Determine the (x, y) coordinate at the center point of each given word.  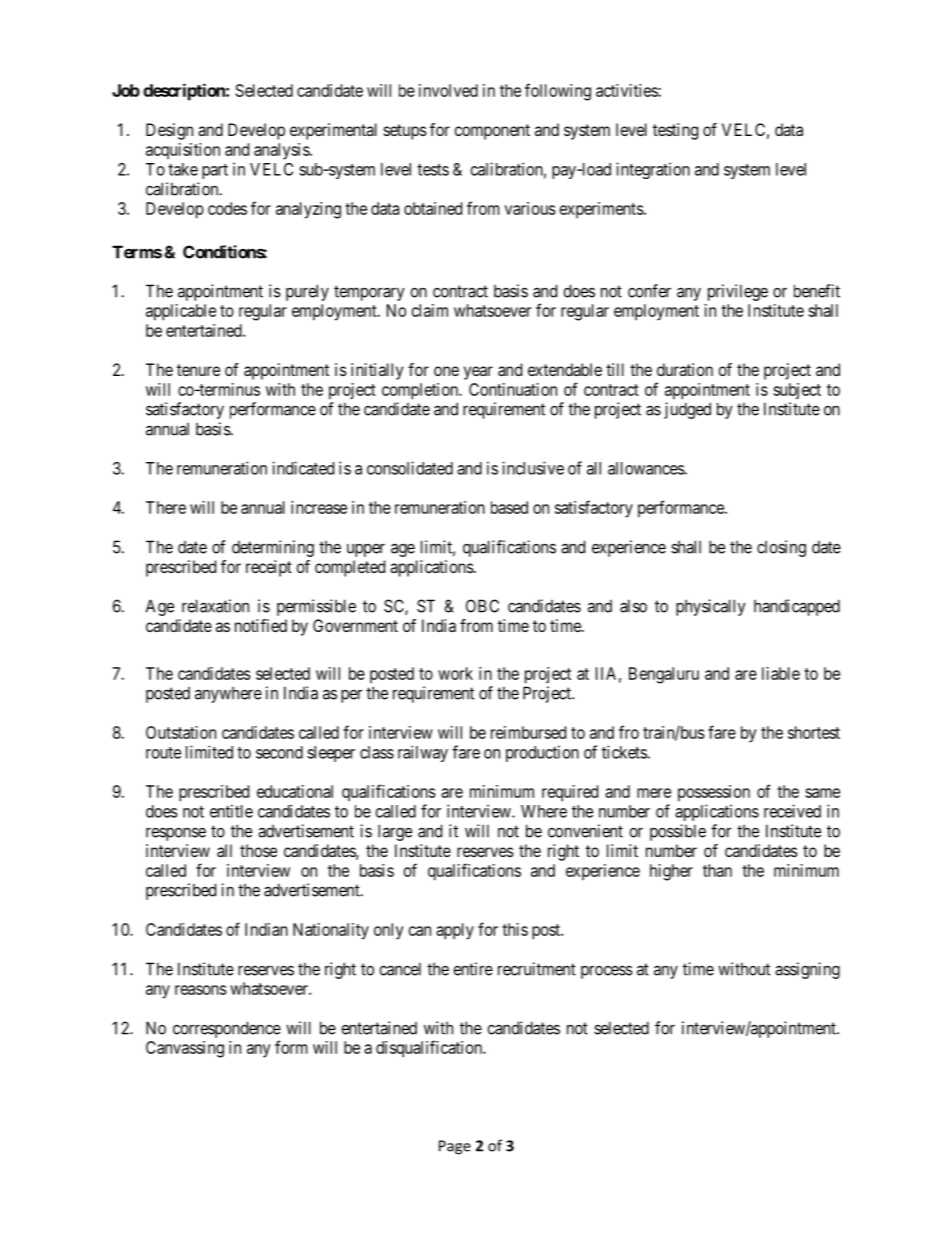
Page (455, 1147)
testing (675, 131)
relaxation (215, 606)
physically (711, 607)
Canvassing (185, 1049)
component (492, 132)
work (455, 673)
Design (169, 131)
